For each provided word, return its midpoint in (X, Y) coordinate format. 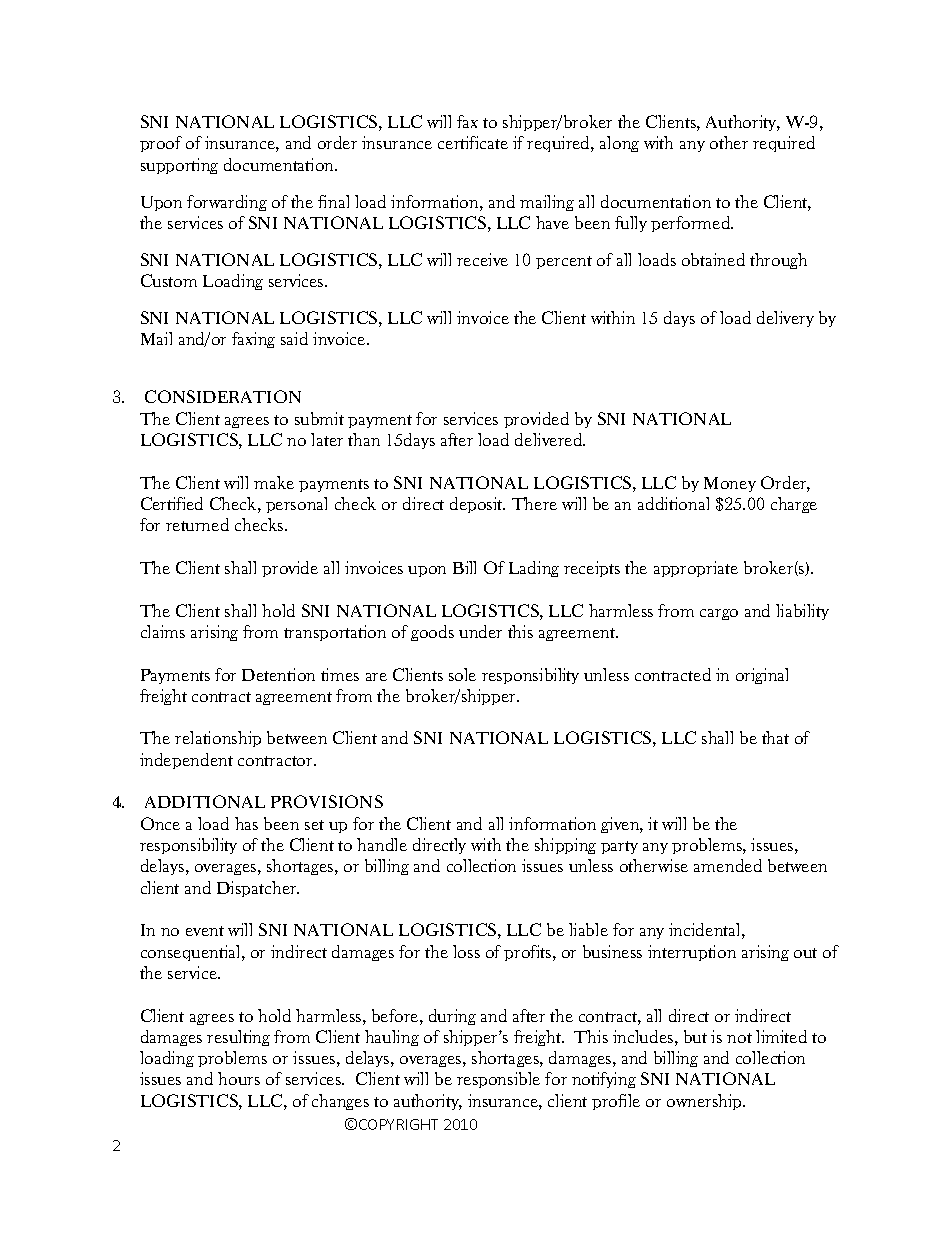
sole (462, 674)
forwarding (227, 203)
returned (197, 524)
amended (728, 865)
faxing (253, 340)
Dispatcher (258, 889)
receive (482, 259)
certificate (473, 142)
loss (466, 951)
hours (239, 1078)
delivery (785, 319)
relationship (218, 739)
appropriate (696, 569)
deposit (477, 505)
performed (692, 224)
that (775, 737)
